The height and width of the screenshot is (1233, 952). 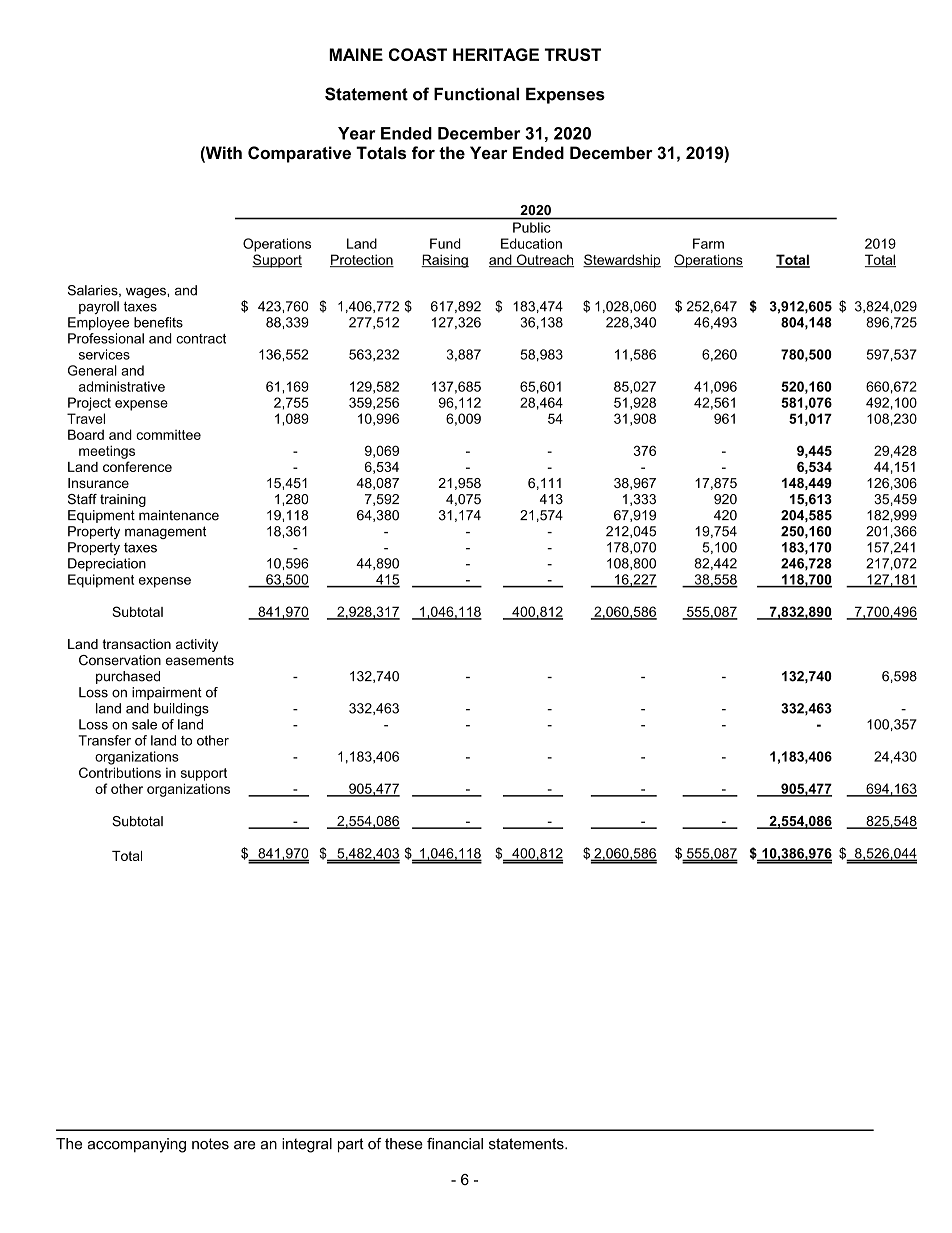 What do you see at coordinates (181, 709) in the screenshot?
I see `buildings` at bounding box center [181, 709].
